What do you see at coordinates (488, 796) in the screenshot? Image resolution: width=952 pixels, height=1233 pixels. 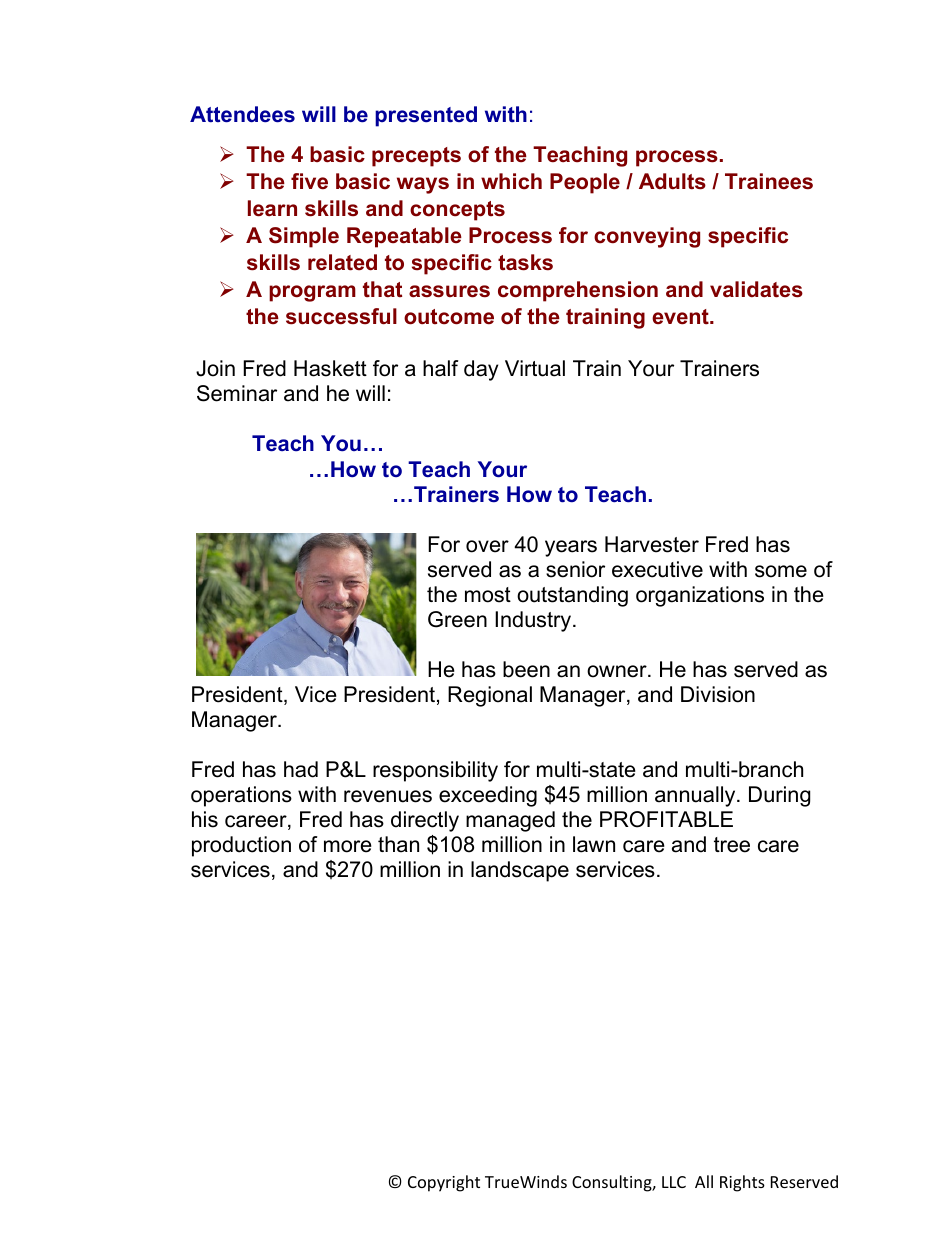 I see `exceeding` at bounding box center [488, 796].
